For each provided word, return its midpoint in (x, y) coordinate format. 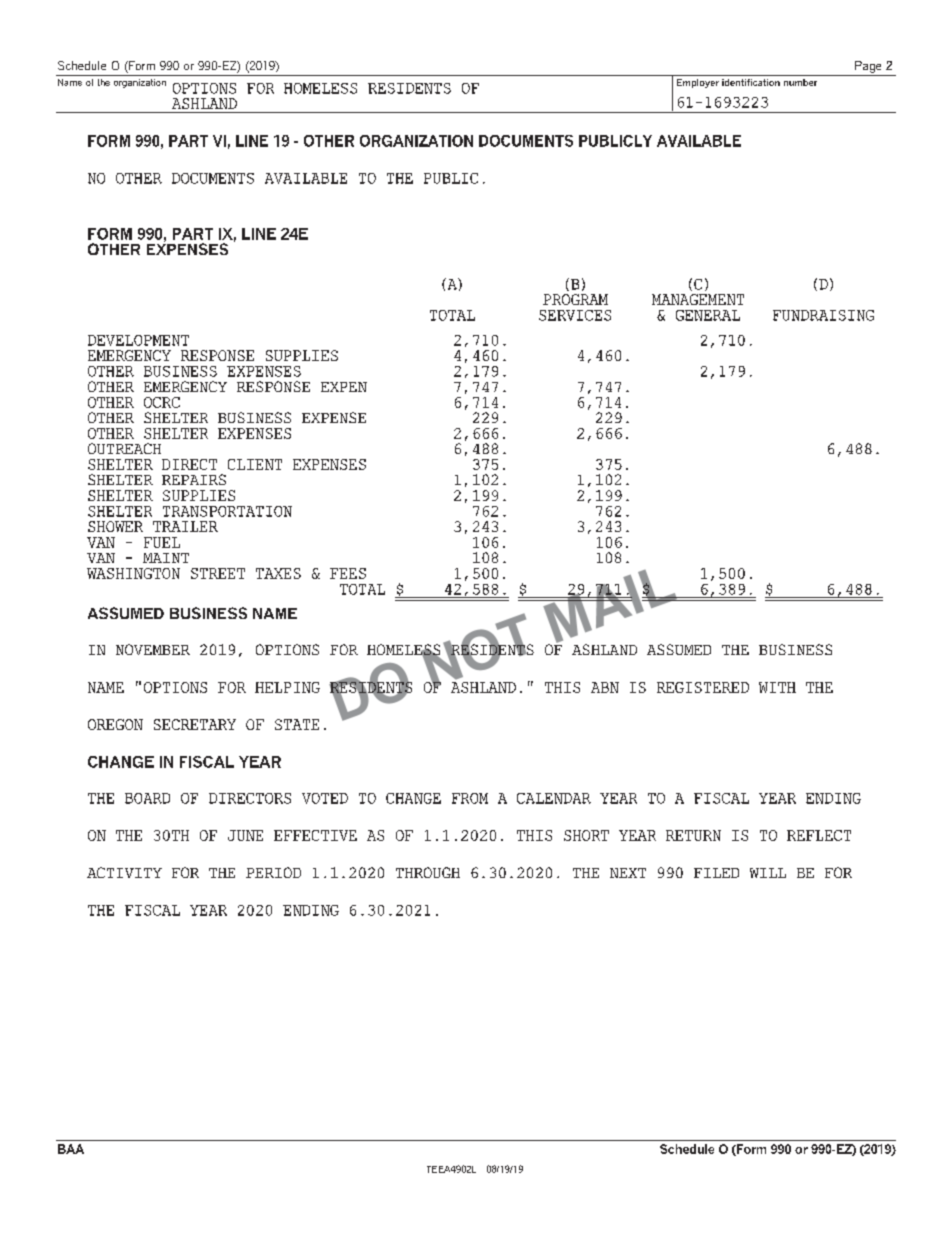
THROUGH (428, 872)
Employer (698, 83)
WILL (768, 873)
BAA (71, 1149)
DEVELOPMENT (138, 340)
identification (751, 82)
